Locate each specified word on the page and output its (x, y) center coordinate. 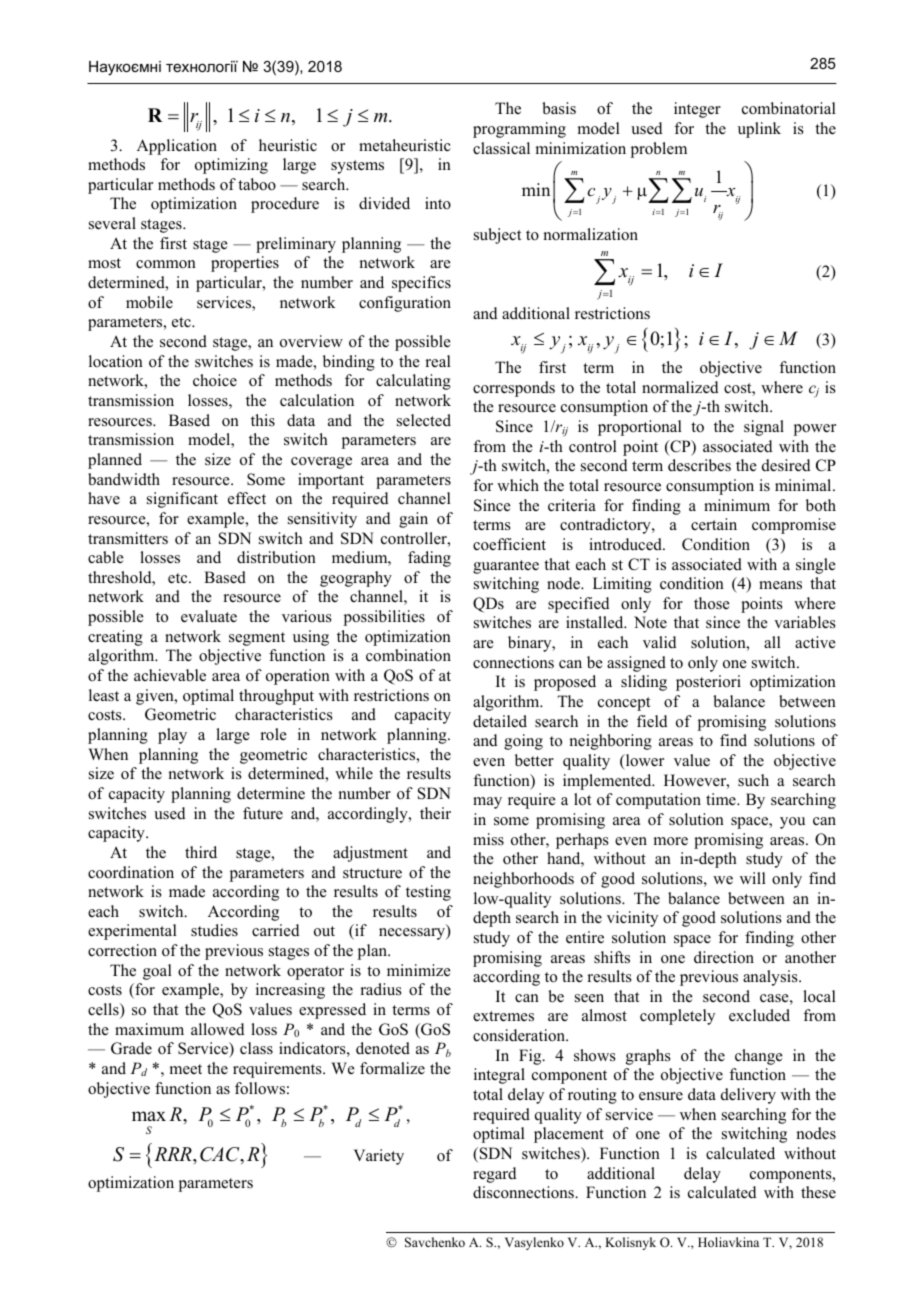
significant (182, 500)
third (201, 852)
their (435, 813)
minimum (737, 505)
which (518, 485)
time (722, 799)
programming (519, 130)
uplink (759, 130)
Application (177, 147)
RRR (174, 1154)
